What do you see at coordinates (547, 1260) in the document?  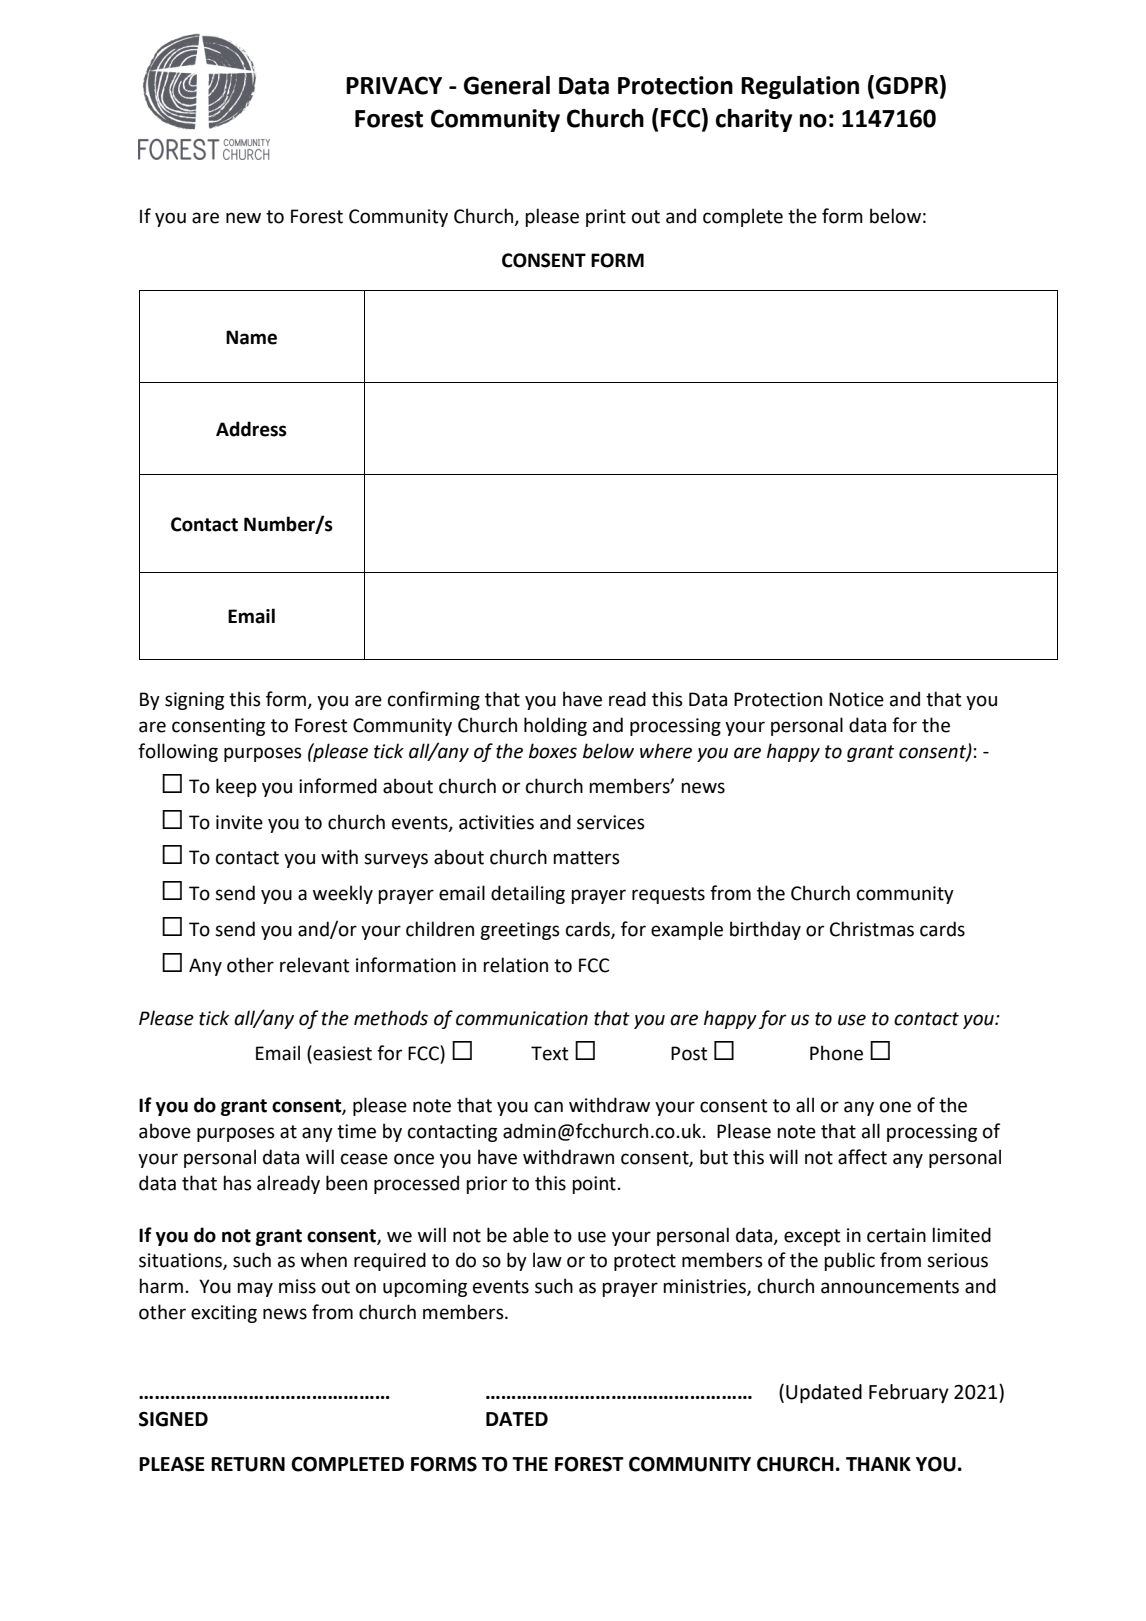 I see `law` at bounding box center [547, 1260].
